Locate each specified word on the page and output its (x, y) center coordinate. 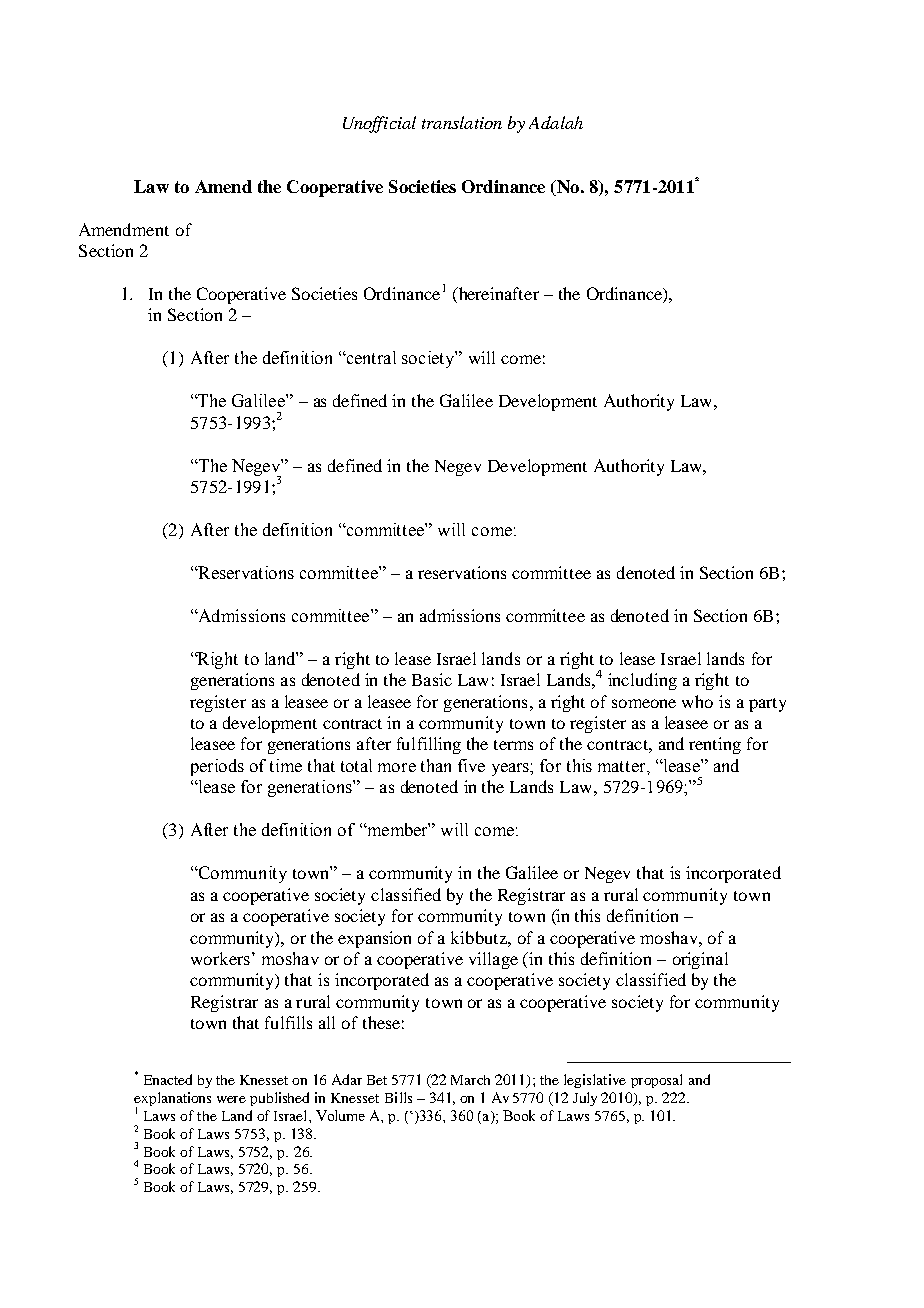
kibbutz (480, 937)
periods (217, 767)
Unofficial (379, 124)
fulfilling (429, 745)
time (286, 765)
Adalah (556, 122)
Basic (432, 679)
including (642, 681)
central (370, 357)
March (470, 1080)
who (697, 701)
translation (462, 122)
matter (623, 766)
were (231, 1099)
